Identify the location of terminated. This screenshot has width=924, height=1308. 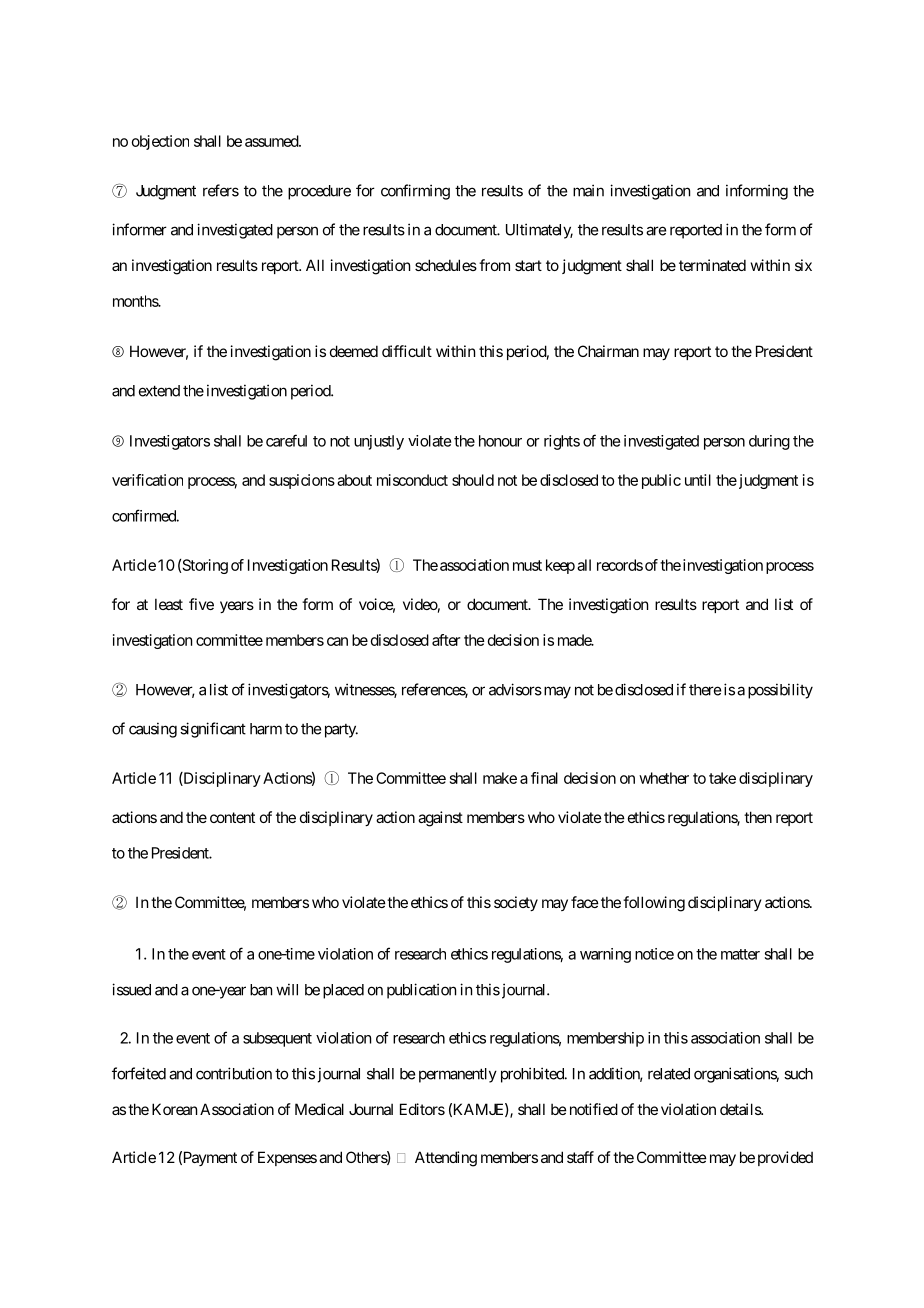
(712, 265).
